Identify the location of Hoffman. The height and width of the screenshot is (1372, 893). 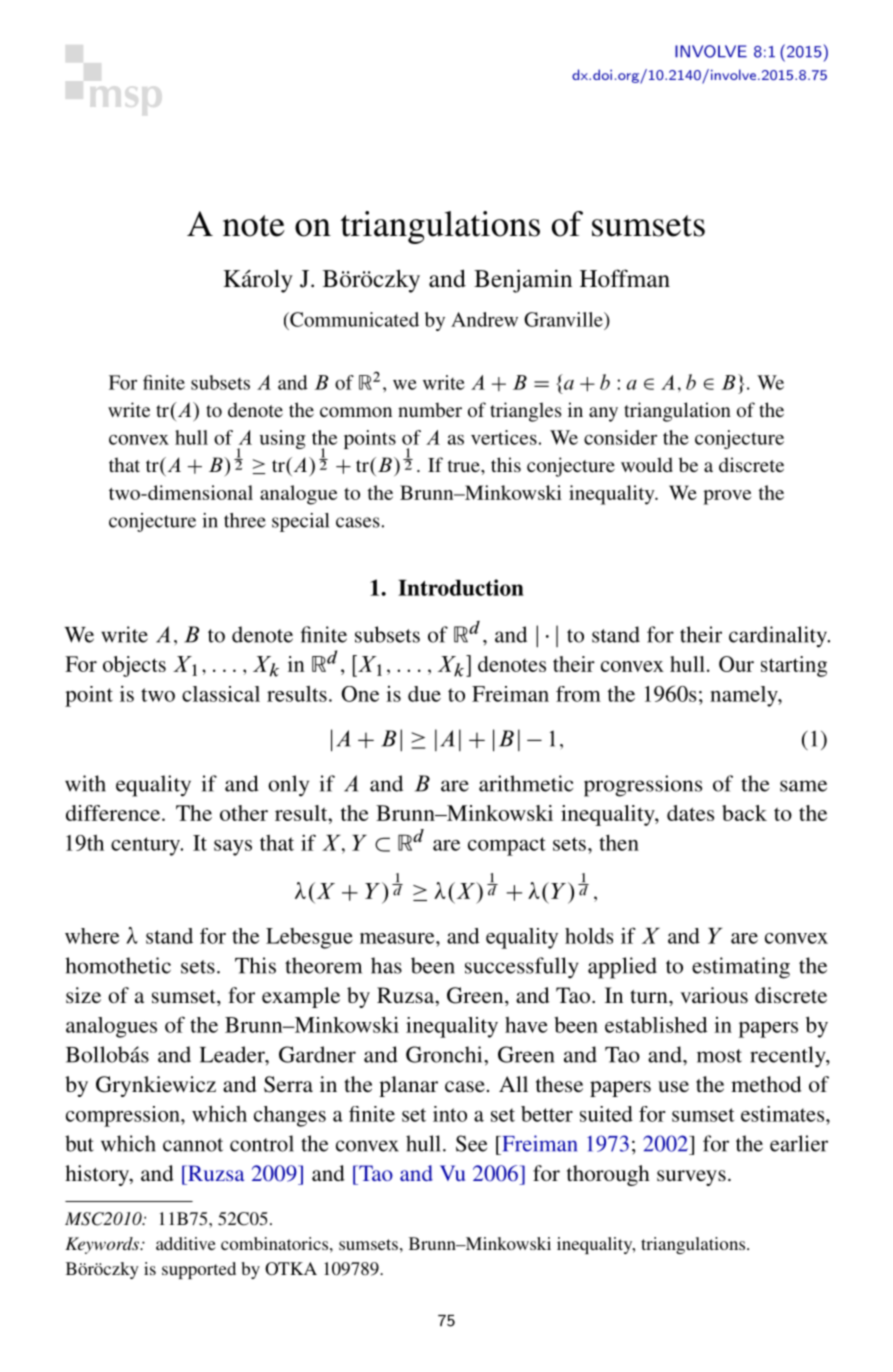
(625, 278).
